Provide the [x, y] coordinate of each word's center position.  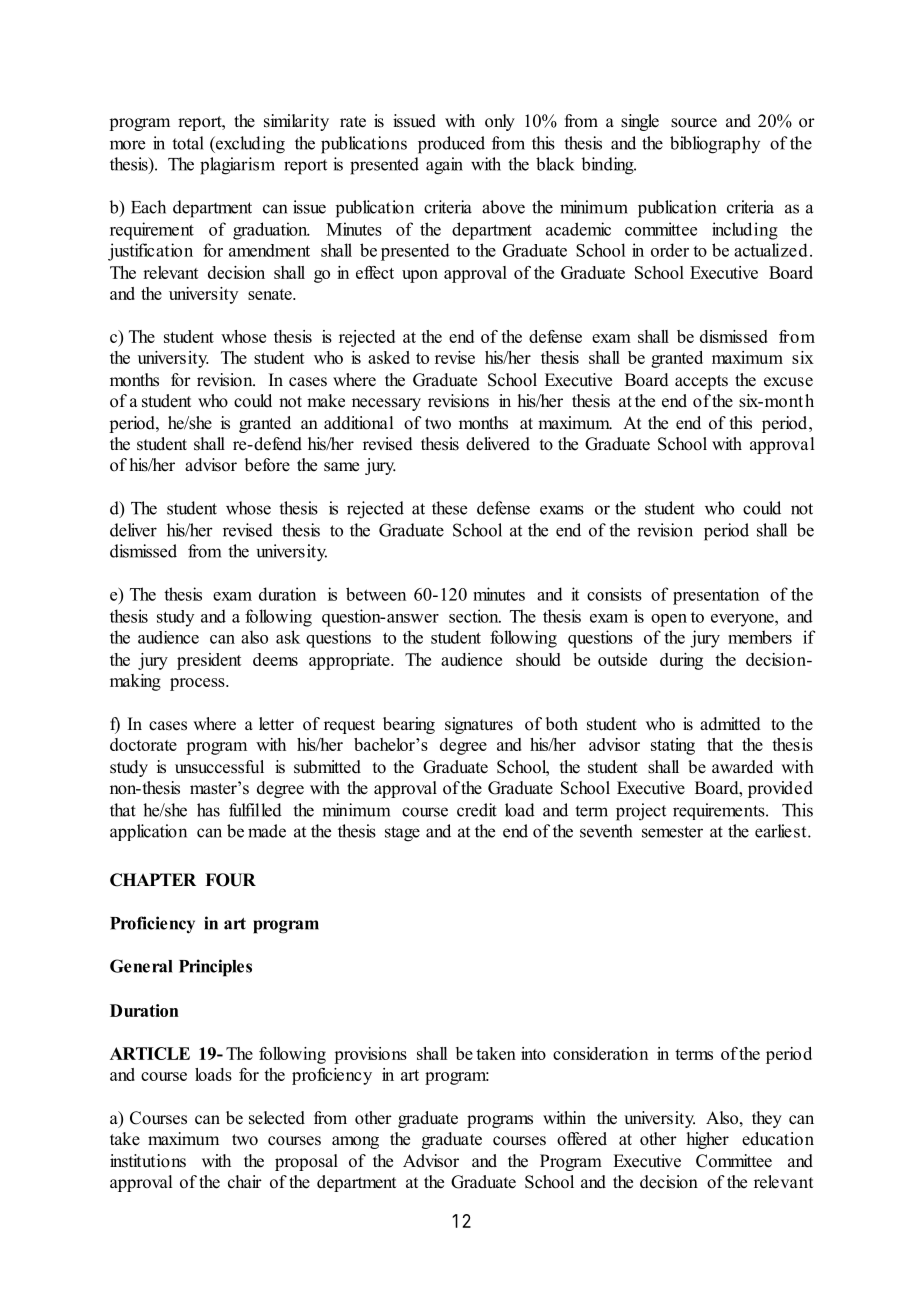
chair [245, 1182]
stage [402, 834]
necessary [386, 404]
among [355, 1142]
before [267, 465]
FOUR [230, 880]
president [209, 661]
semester [672, 832]
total [188, 143]
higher [708, 1140]
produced [451, 145]
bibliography [715, 145]
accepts [701, 382]
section [475, 616]
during [681, 661]
